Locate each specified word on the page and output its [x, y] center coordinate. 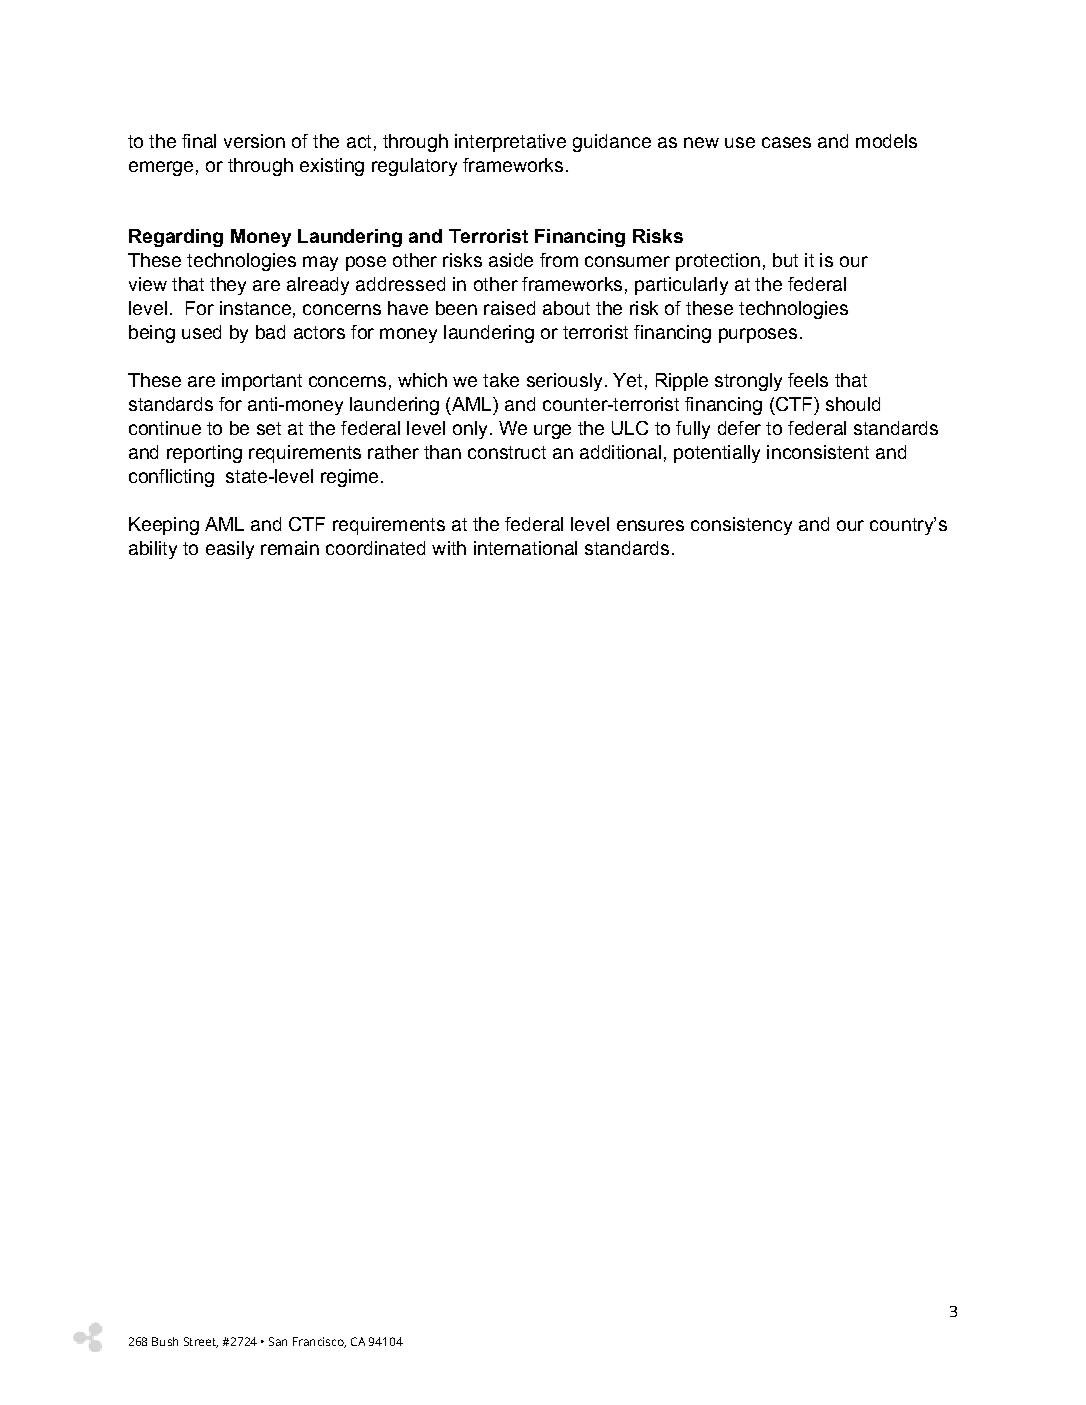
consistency [741, 526]
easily [230, 550]
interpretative [510, 143]
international [525, 548]
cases [786, 142]
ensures [650, 525]
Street [201, 1342]
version [254, 141]
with [449, 548]
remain [290, 548]
